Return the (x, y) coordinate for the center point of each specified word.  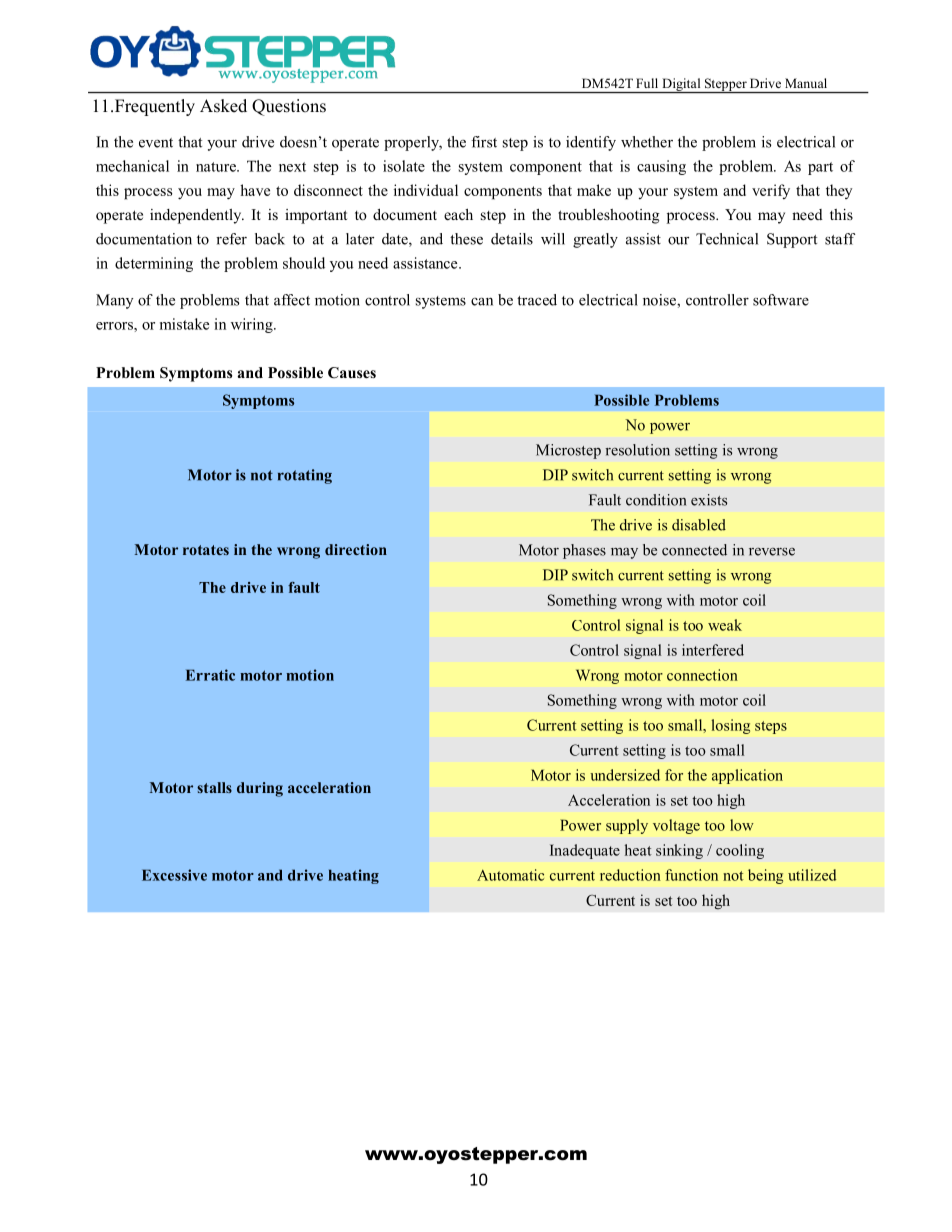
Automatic (510, 875)
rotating (305, 476)
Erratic (210, 675)
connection (702, 675)
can (482, 302)
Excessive (174, 875)
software (781, 300)
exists (709, 500)
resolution (637, 450)
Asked (223, 106)
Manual (806, 83)
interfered (713, 650)
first (484, 142)
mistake (184, 324)
